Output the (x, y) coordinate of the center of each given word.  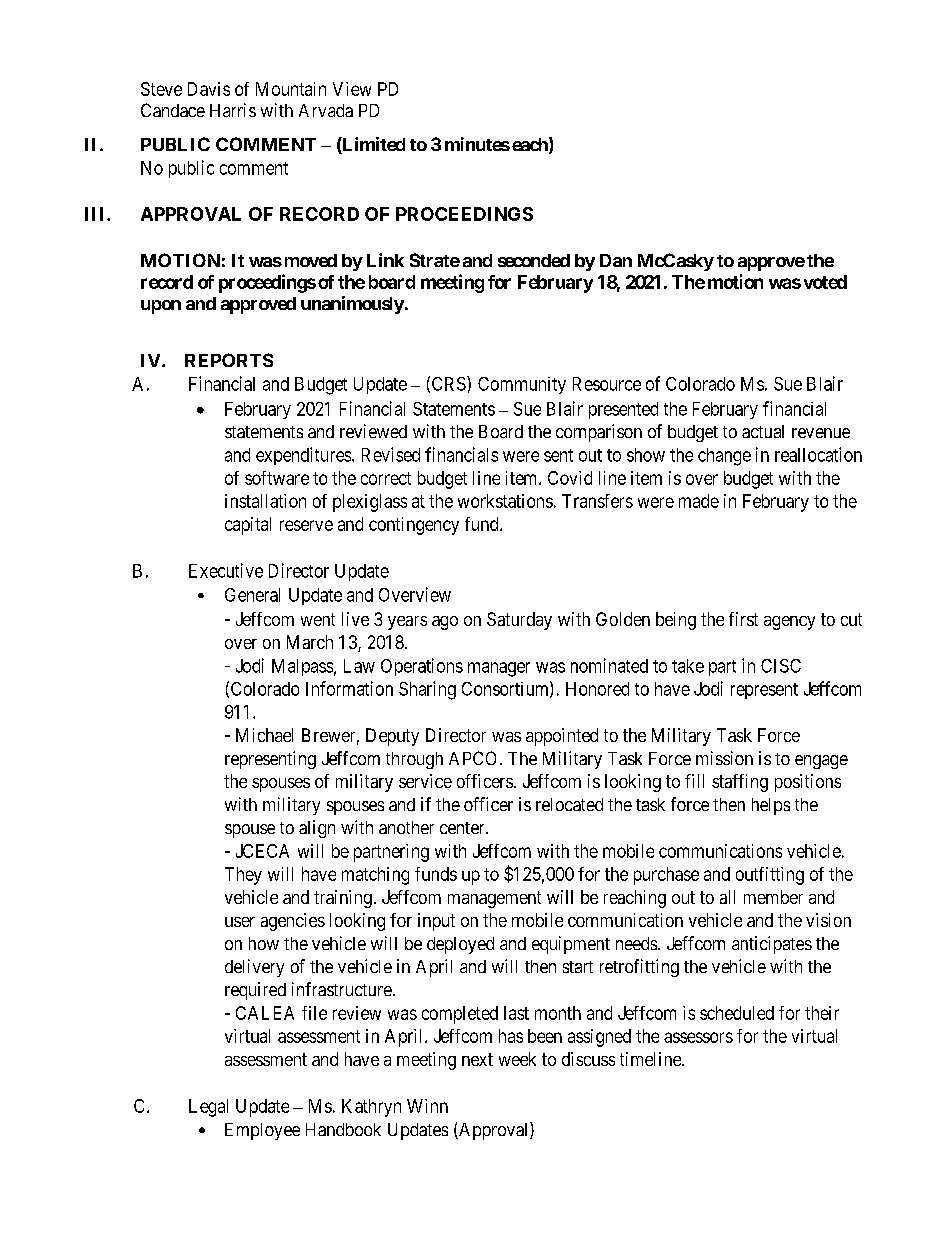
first (743, 619)
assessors (698, 1037)
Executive (226, 570)
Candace (173, 110)
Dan (616, 260)
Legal (208, 1108)
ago (445, 623)
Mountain (291, 89)
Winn (427, 1106)
